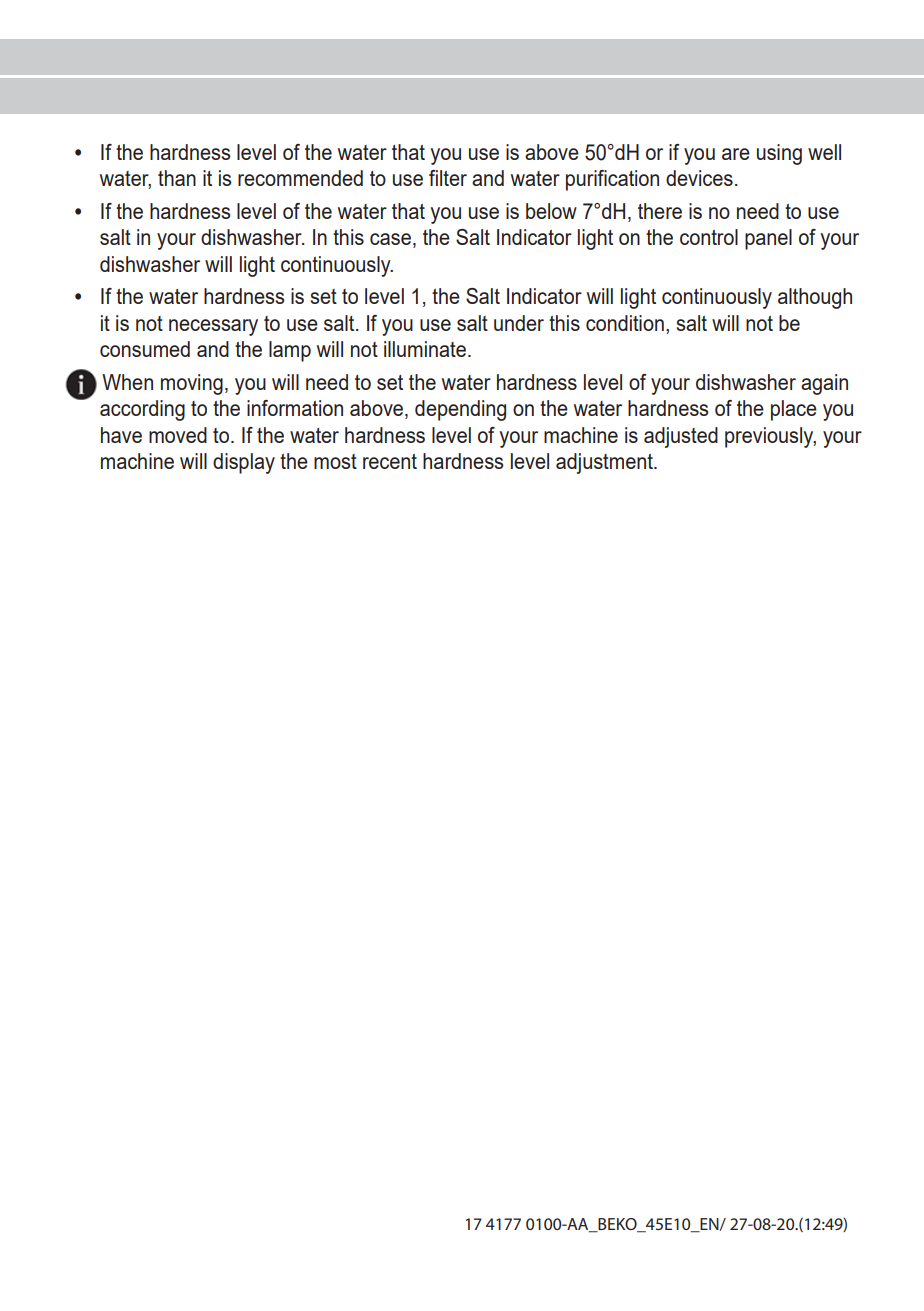 The width and height of the document is (924, 1311). What do you see at coordinates (824, 384) in the document?
I see `again` at bounding box center [824, 384].
